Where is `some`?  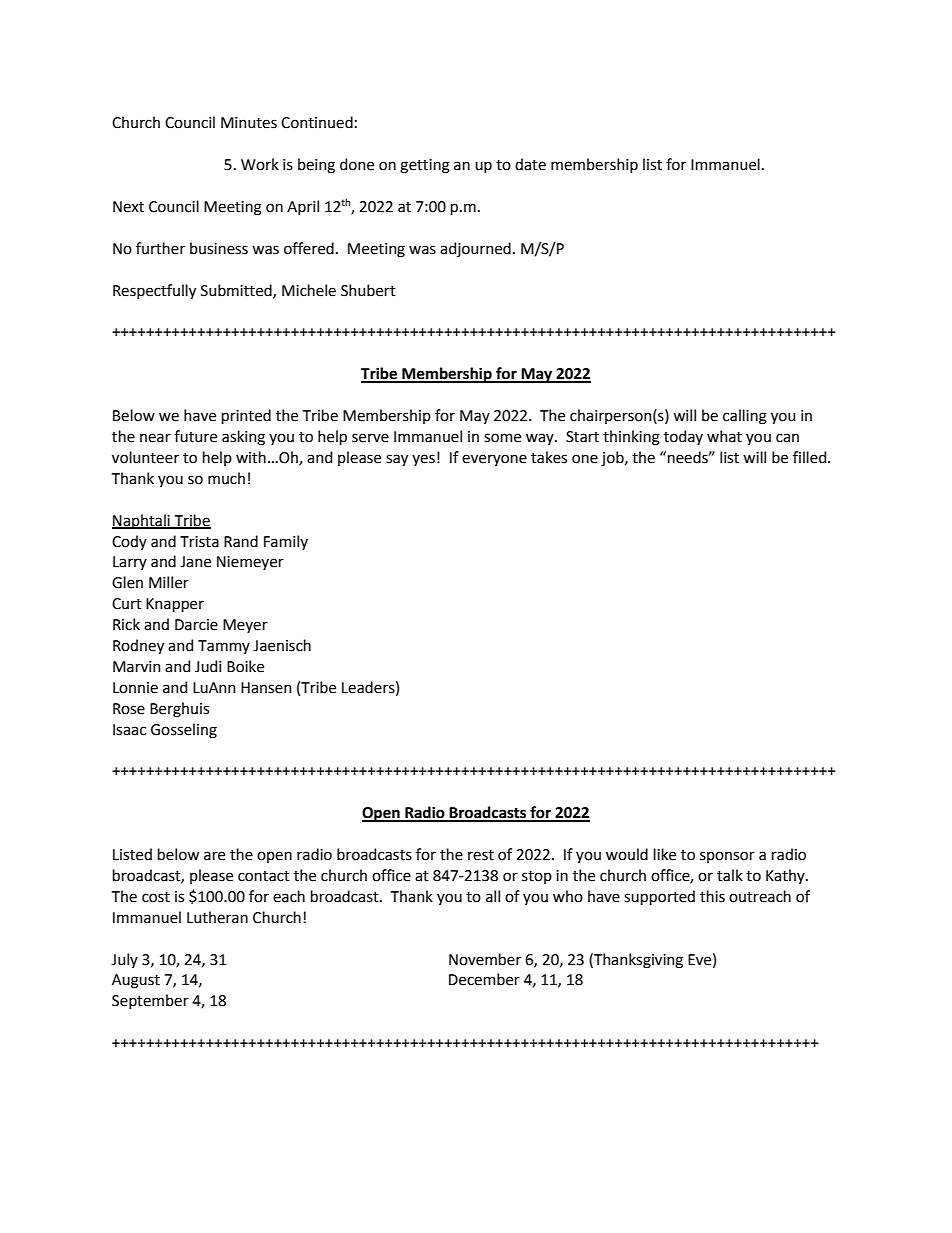 some is located at coordinates (502, 438).
